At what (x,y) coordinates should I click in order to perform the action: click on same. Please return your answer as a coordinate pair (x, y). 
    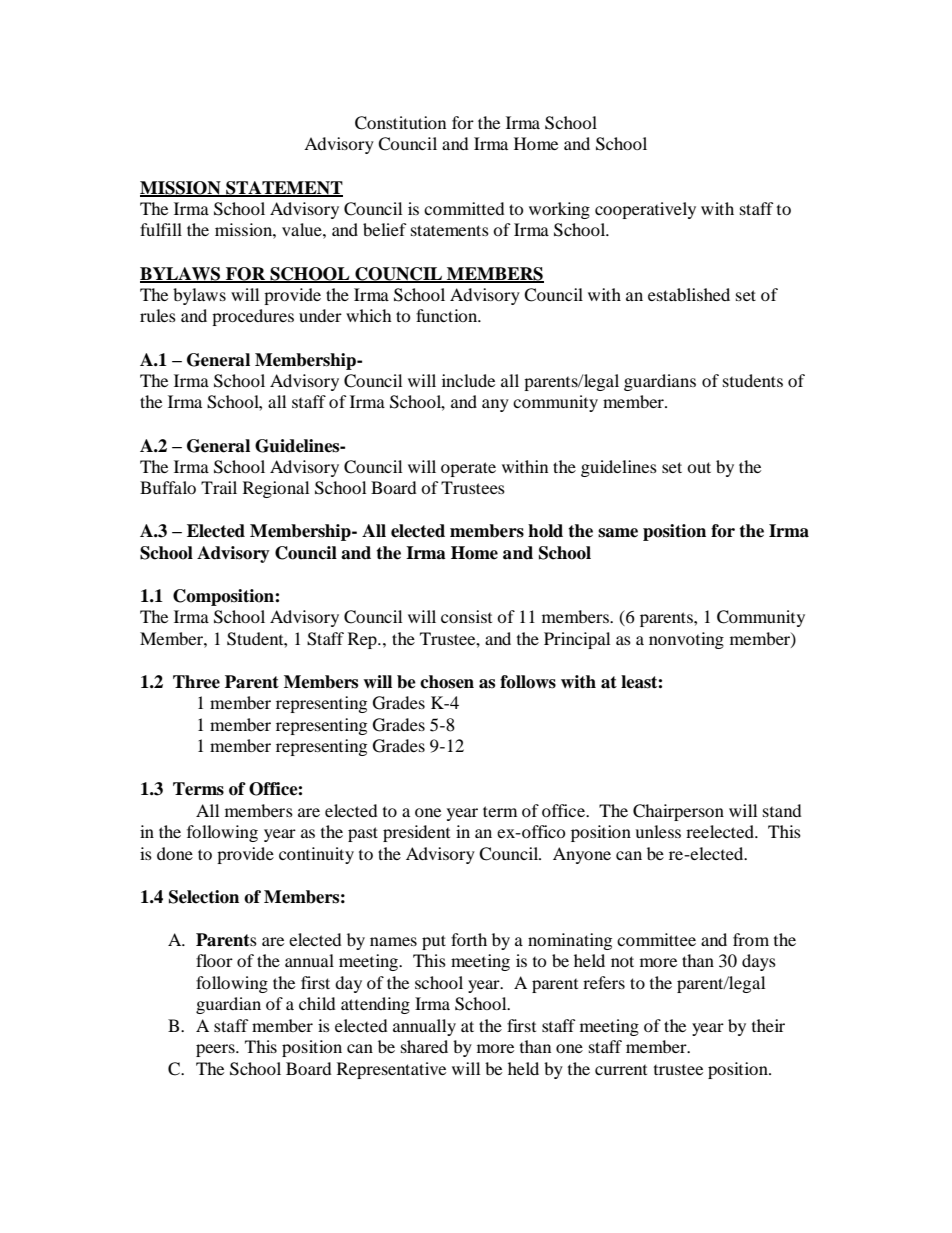
    Looking at the image, I should click on (618, 533).
